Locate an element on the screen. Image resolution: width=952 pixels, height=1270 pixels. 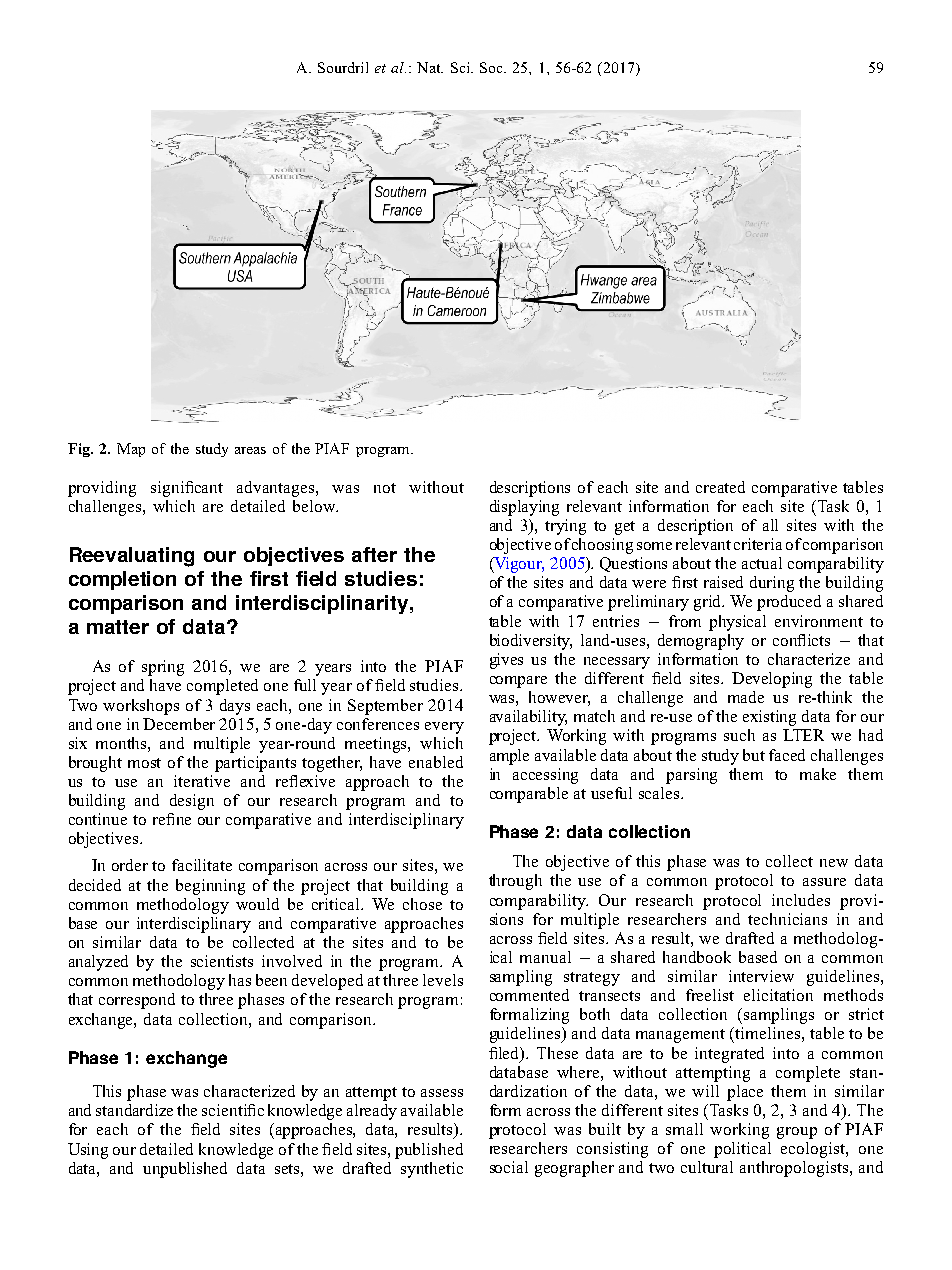
Map is located at coordinates (131, 450).
